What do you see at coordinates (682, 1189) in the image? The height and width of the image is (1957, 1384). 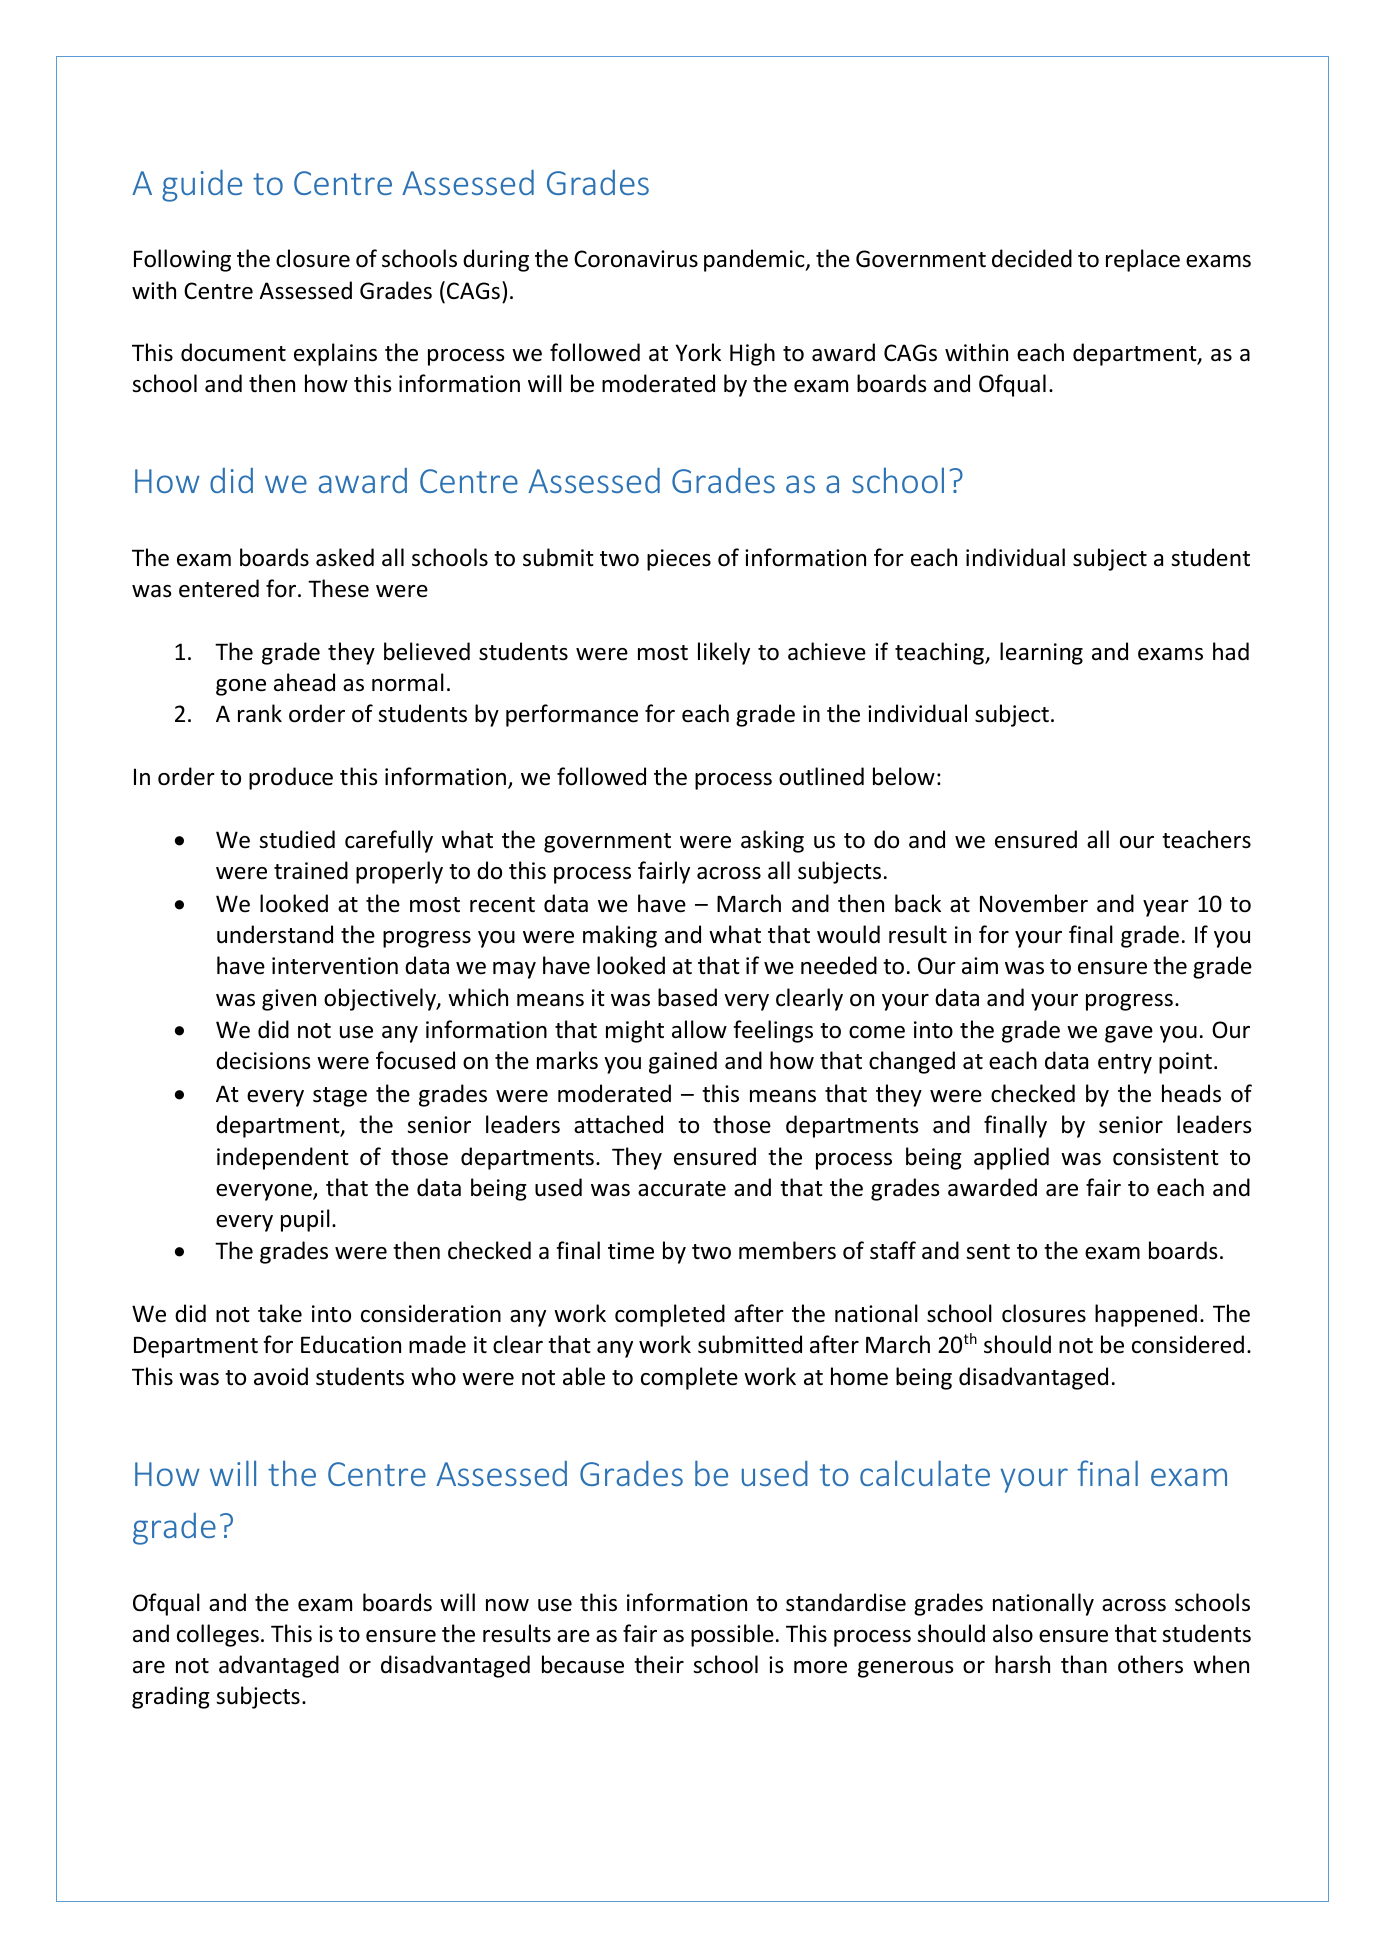 I see `accurate` at bounding box center [682, 1189].
